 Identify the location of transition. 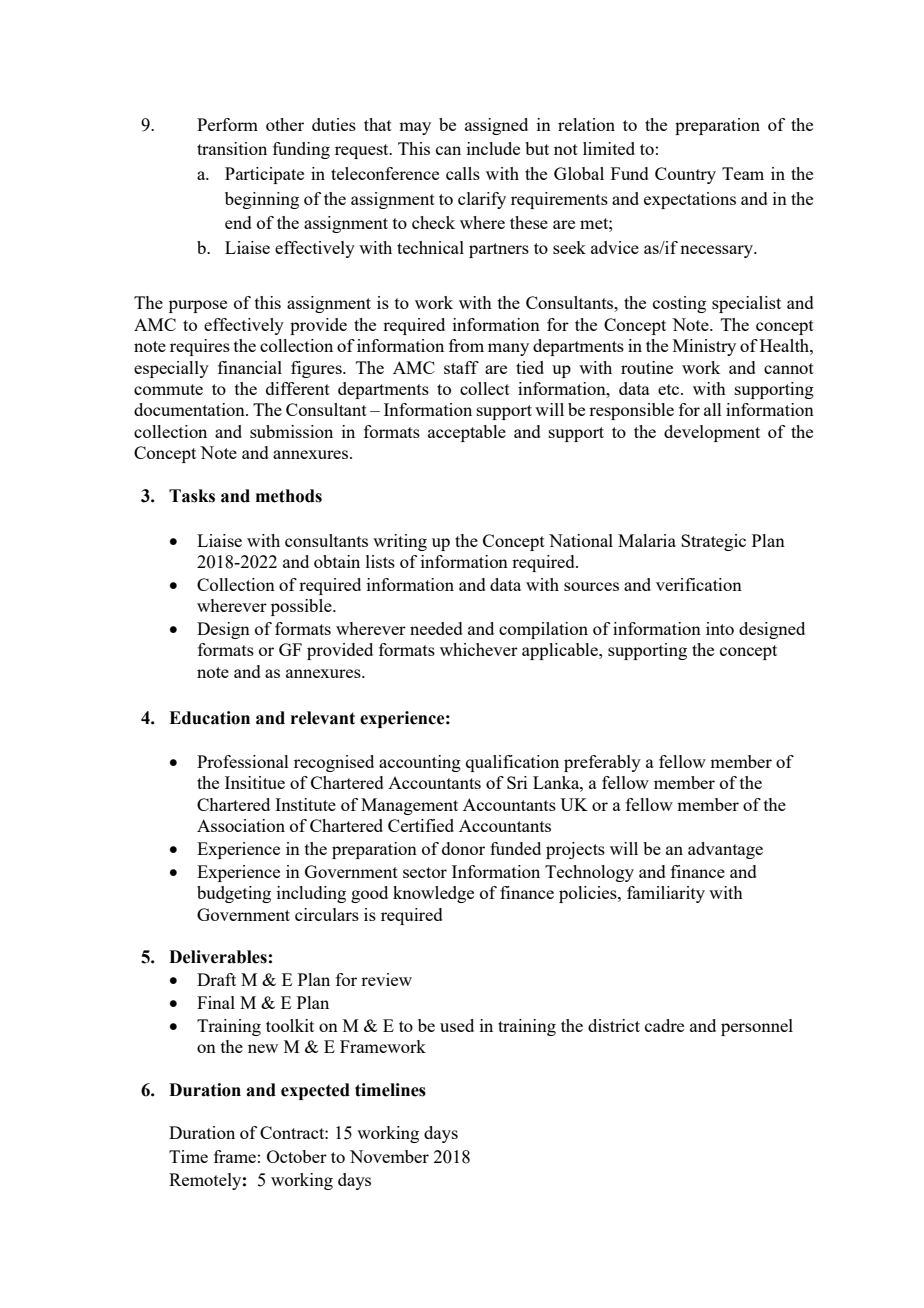
(232, 148).
